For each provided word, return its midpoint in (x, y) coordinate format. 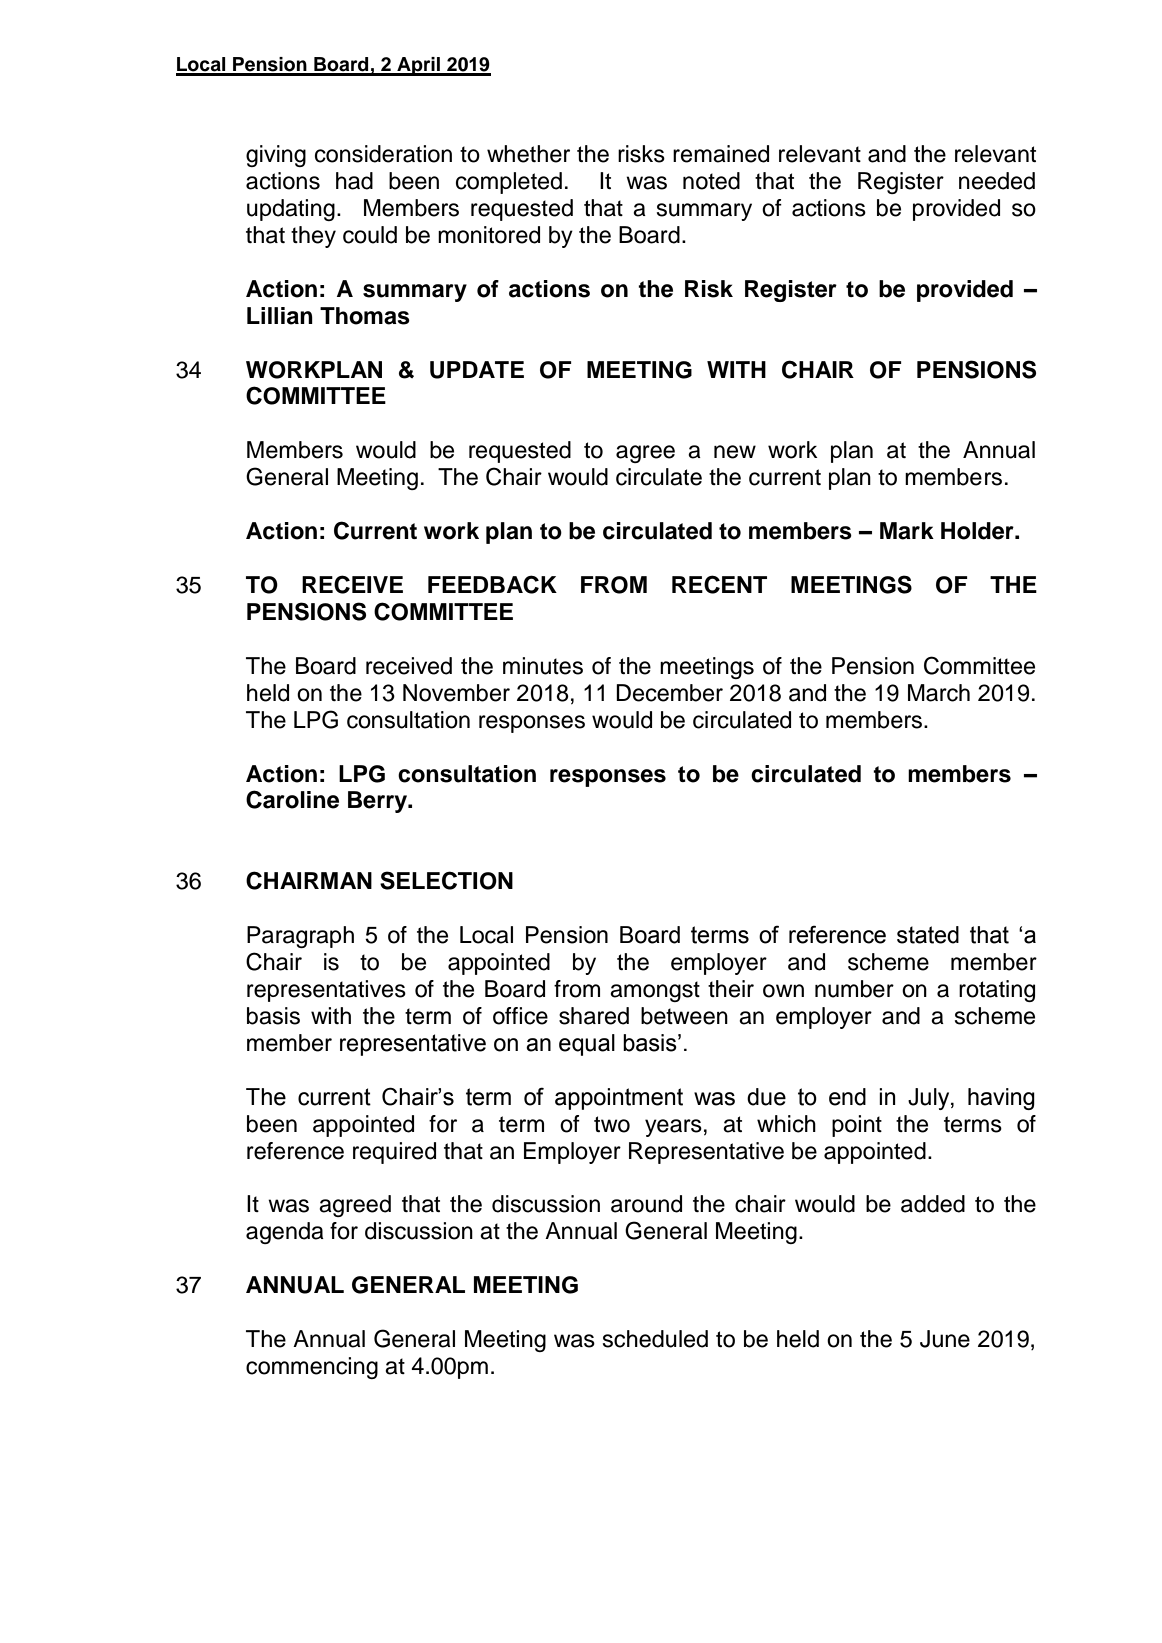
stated (928, 935)
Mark (907, 531)
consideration (383, 154)
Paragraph (300, 937)
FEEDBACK (492, 584)
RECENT (719, 584)
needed (997, 181)
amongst (655, 991)
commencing (312, 1368)
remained (721, 154)
